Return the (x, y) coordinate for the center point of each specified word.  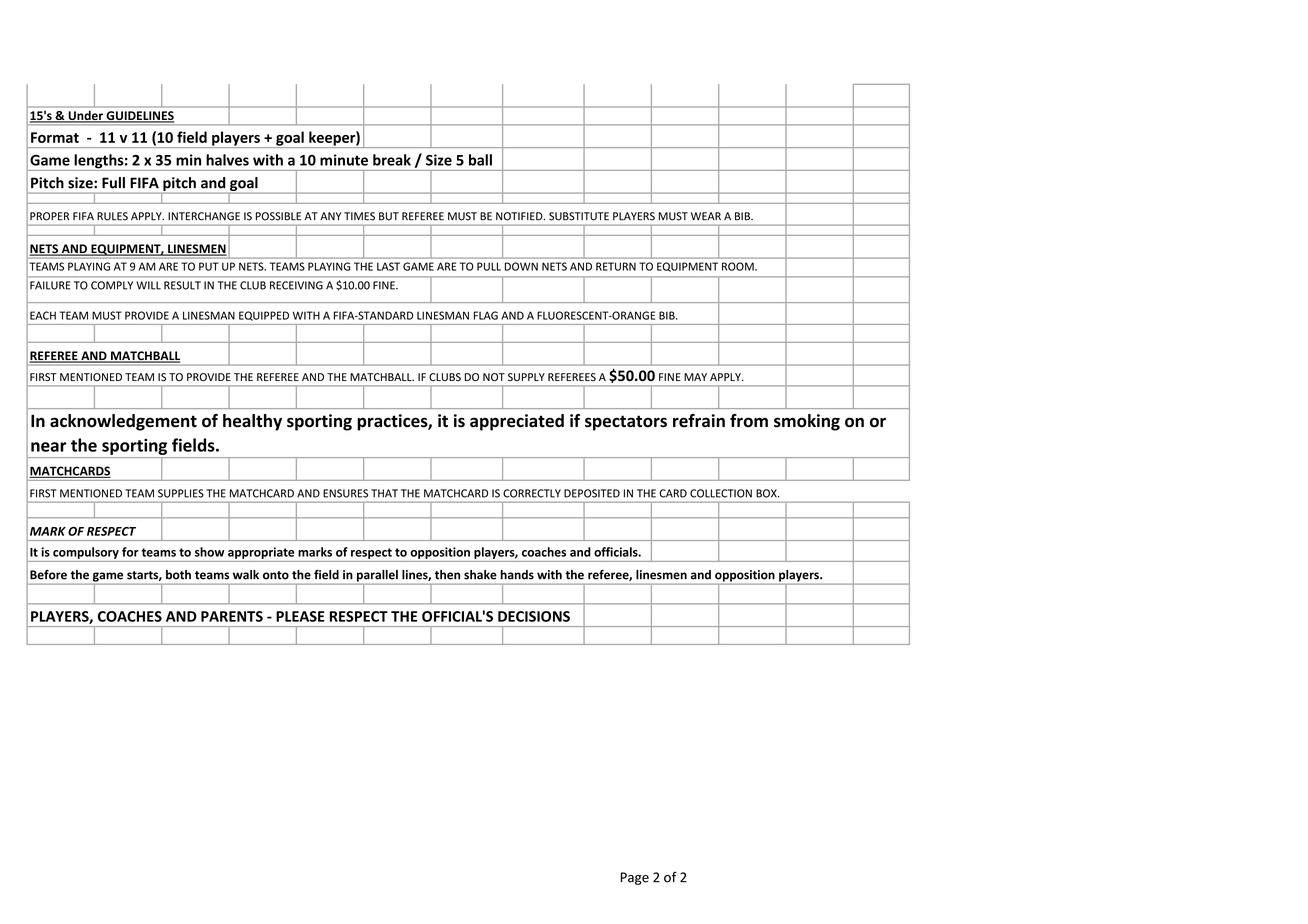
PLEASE (300, 616)
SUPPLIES (181, 493)
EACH (43, 315)
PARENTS (232, 616)
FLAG (486, 315)
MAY (695, 377)
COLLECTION (721, 493)
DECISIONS (534, 616)
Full (113, 183)
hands (517, 575)
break (392, 160)
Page (635, 878)
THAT (384, 493)
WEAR (706, 216)
